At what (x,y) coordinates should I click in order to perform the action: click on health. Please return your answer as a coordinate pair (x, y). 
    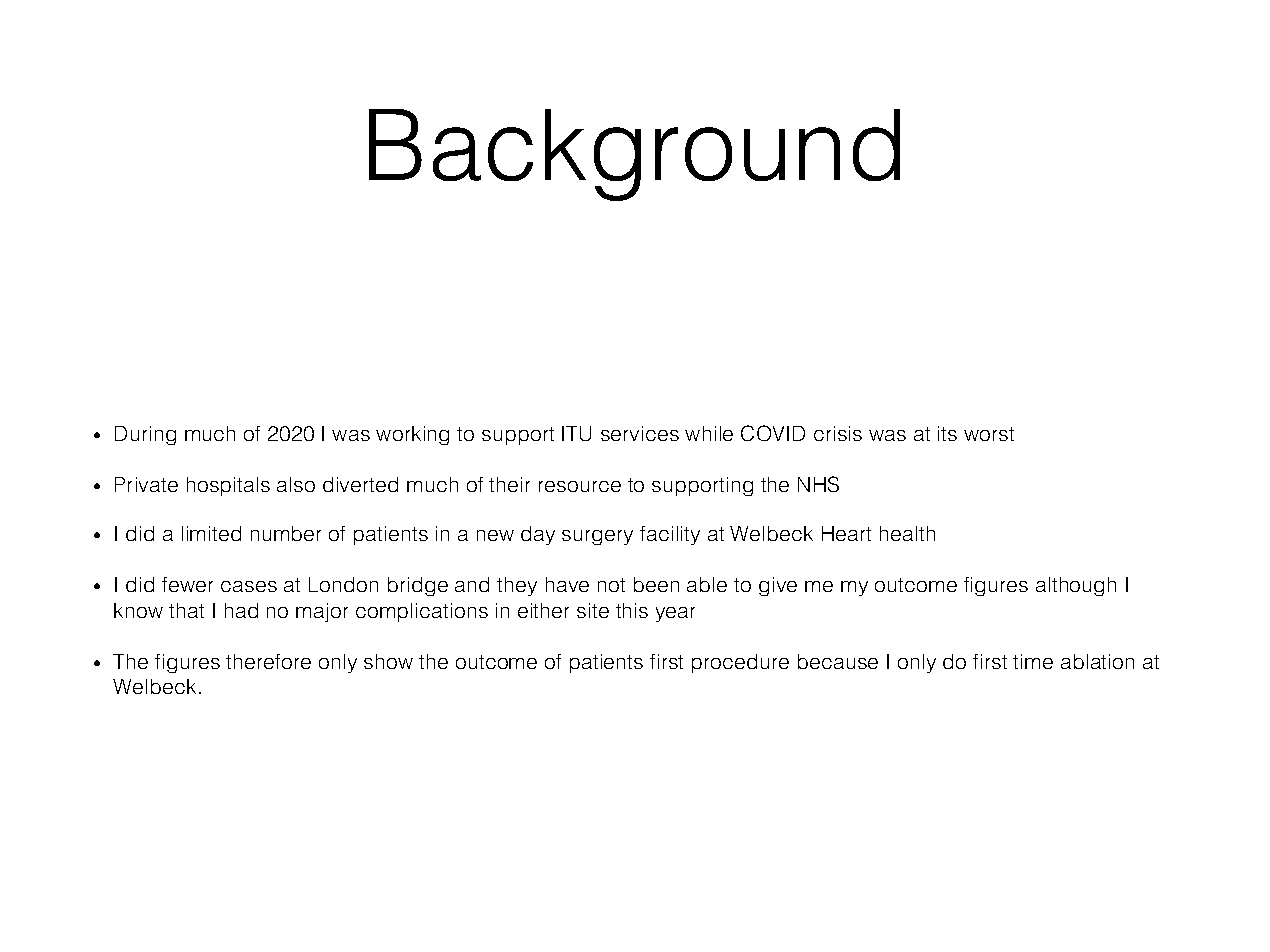
    Looking at the image, I should click on (907, 533).
